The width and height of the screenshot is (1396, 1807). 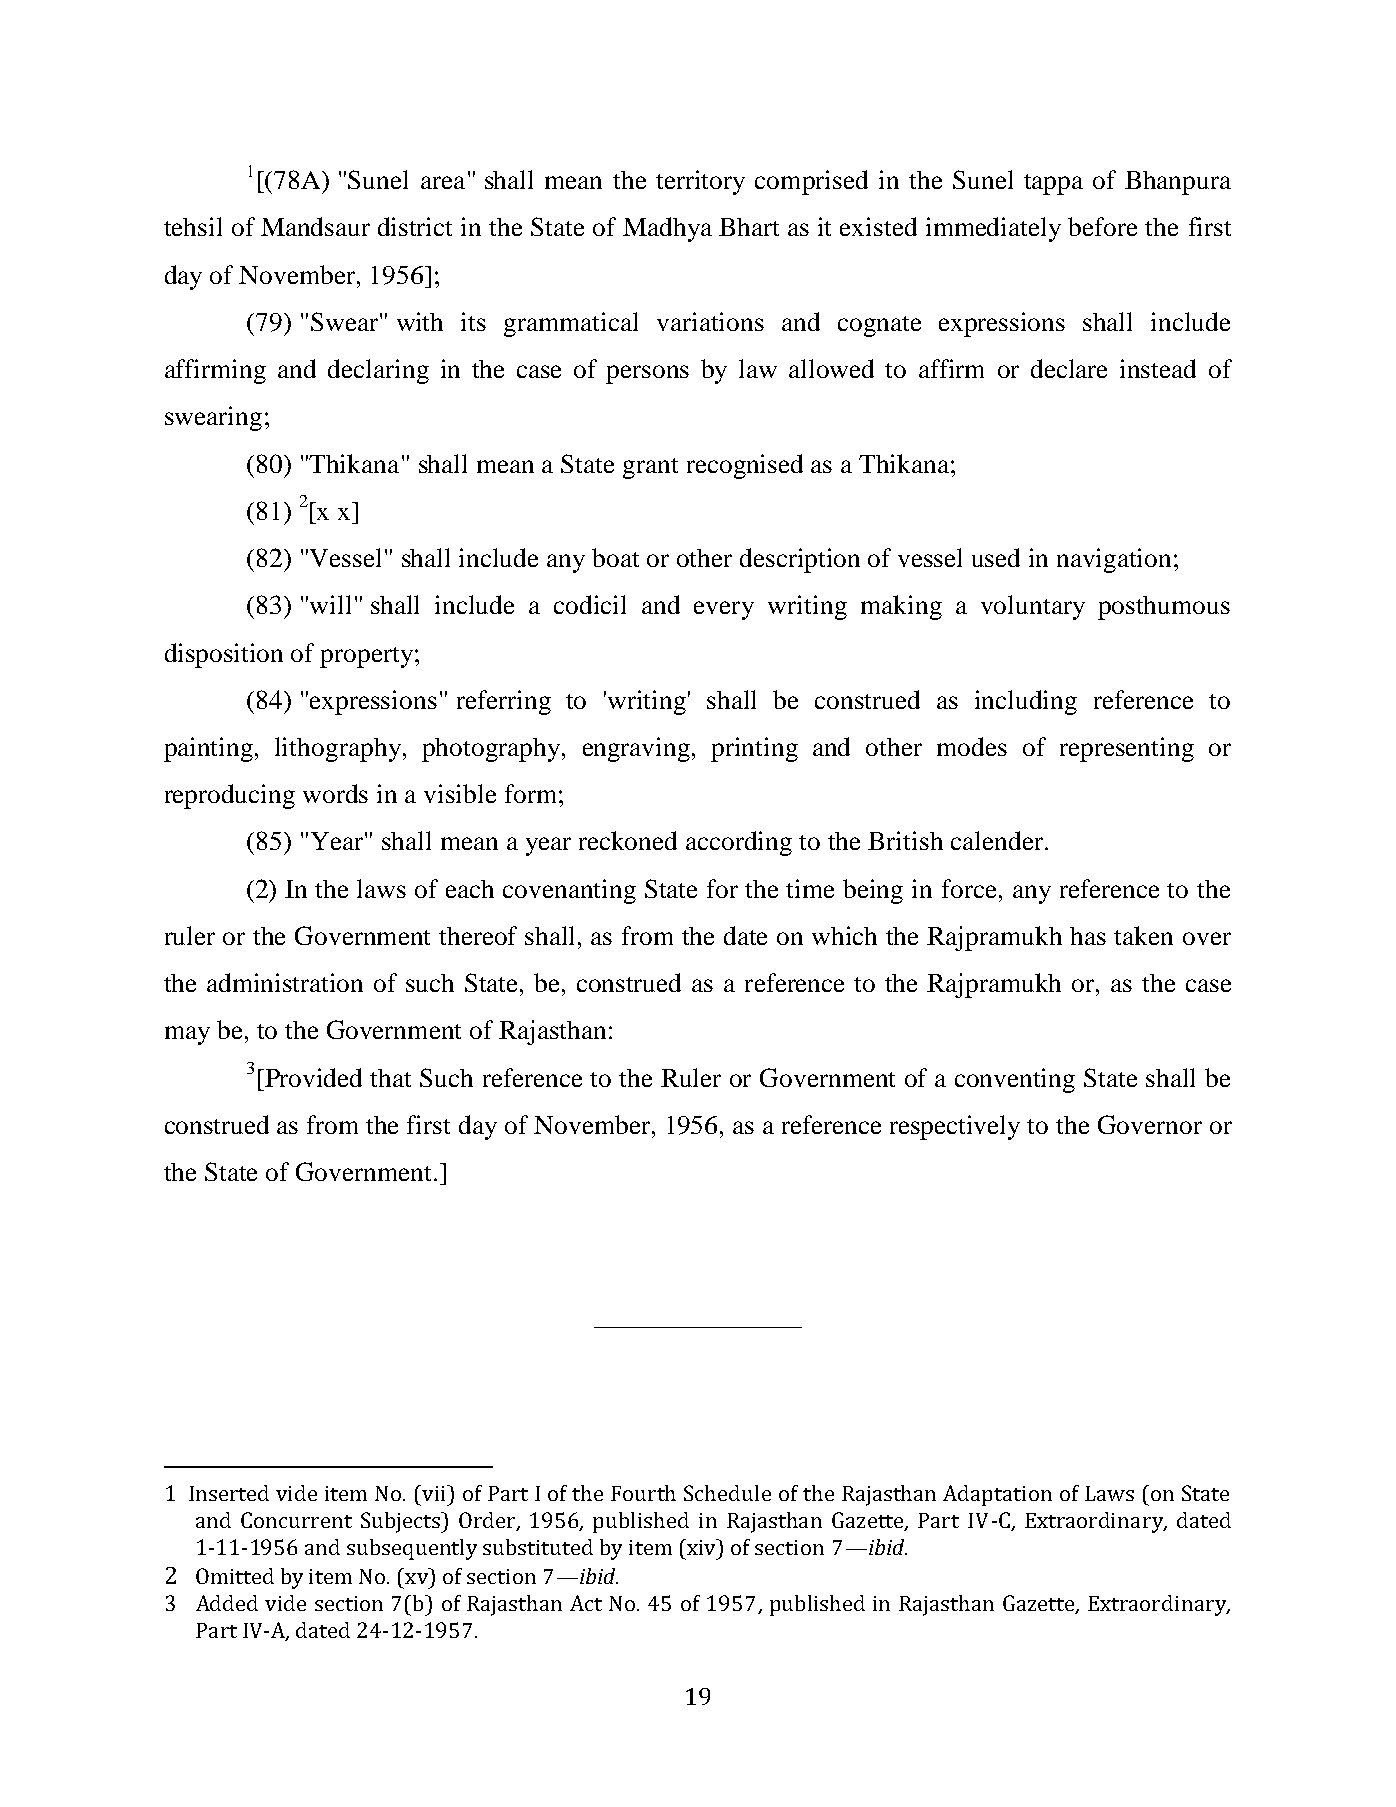 What do you see at coordinates (415, 226) in the screenshot?
I see `district` at bounding box center [415, 226].
